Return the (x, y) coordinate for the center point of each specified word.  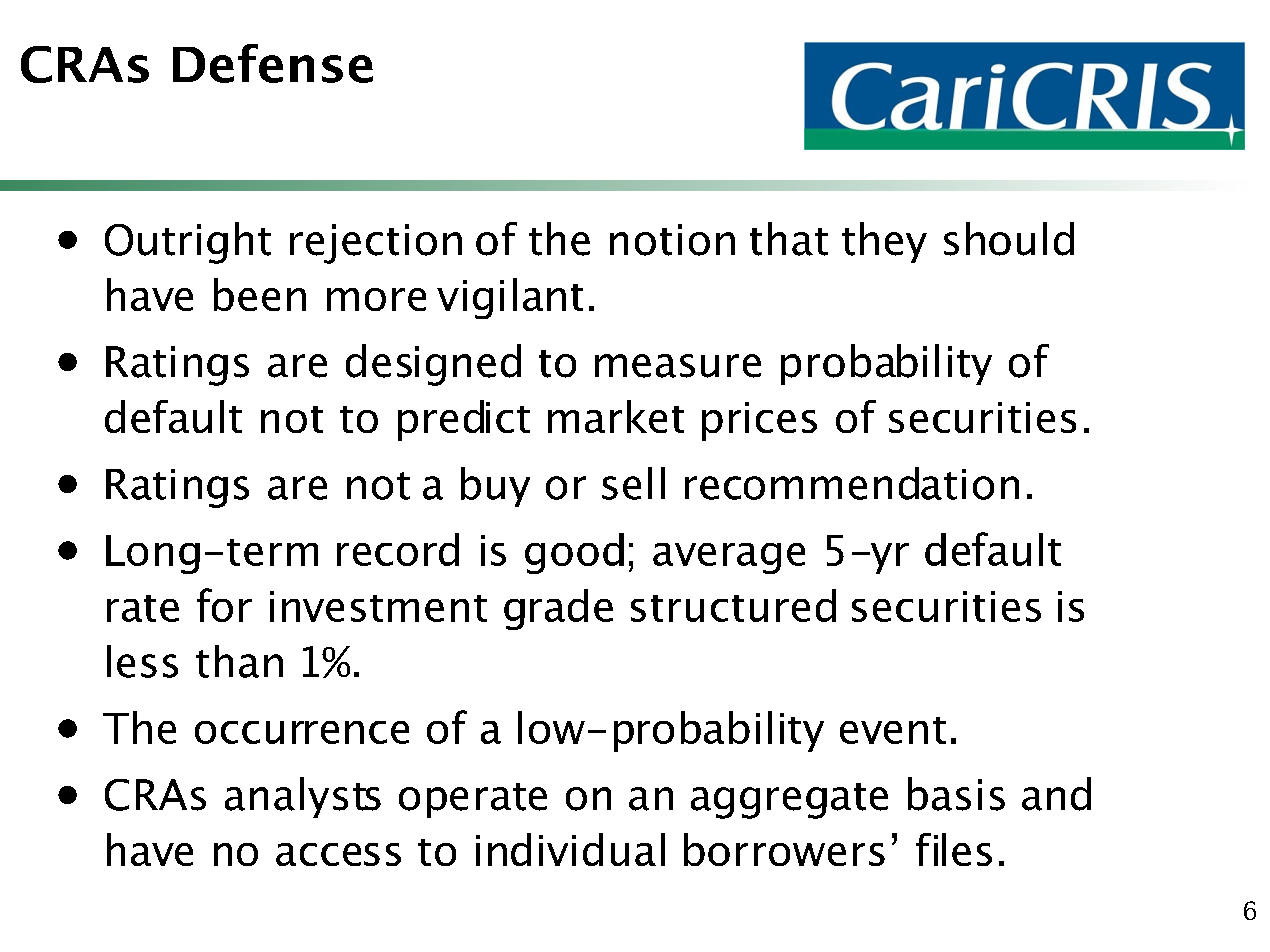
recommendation (852, 483)
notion (672, 240)
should (1009, 239)
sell (633, 483)
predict (464, 420)
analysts (303, 797)
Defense (273, 63)
